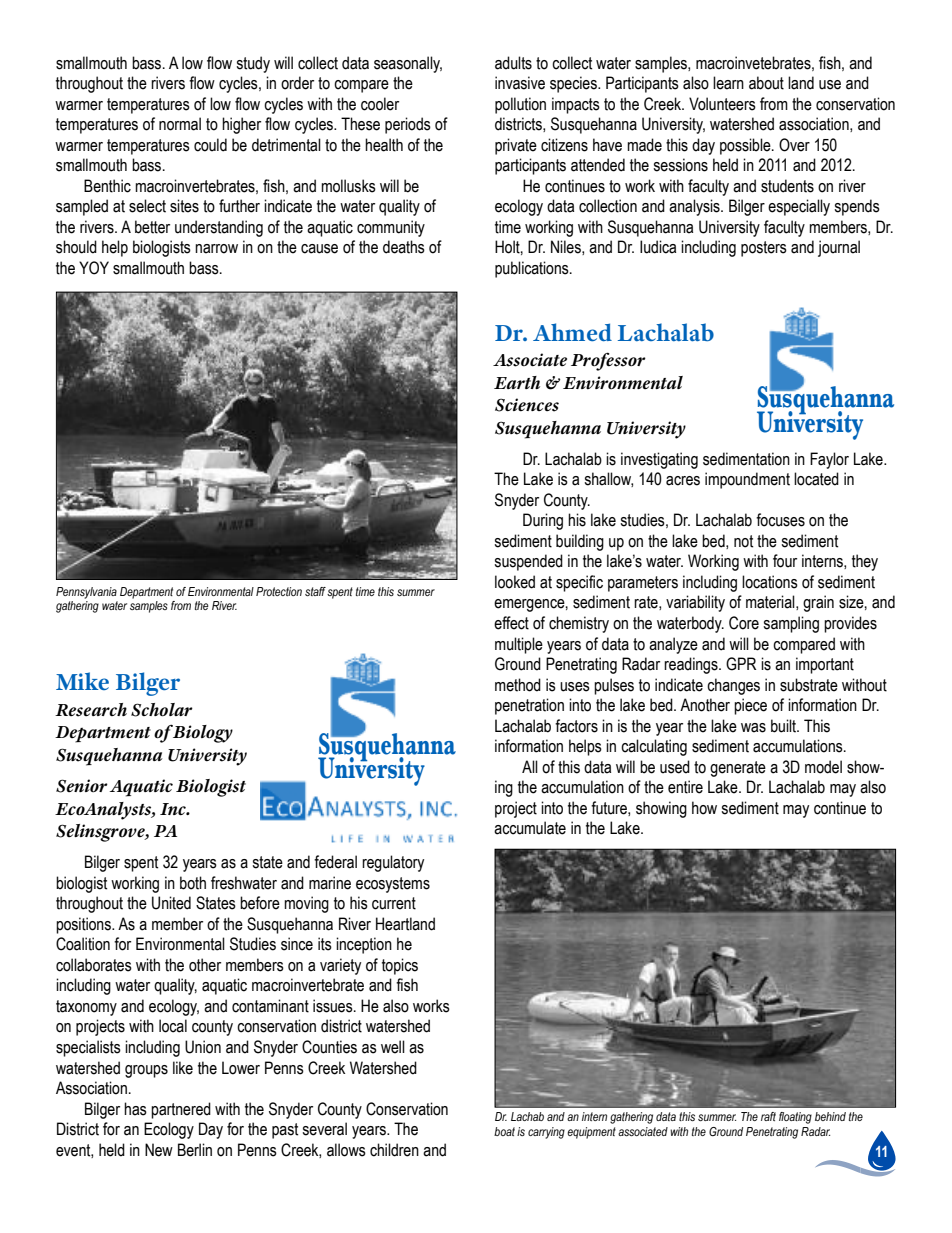 The image size is (952, 1233). I want to click on accumulate, so click(530, 828).
